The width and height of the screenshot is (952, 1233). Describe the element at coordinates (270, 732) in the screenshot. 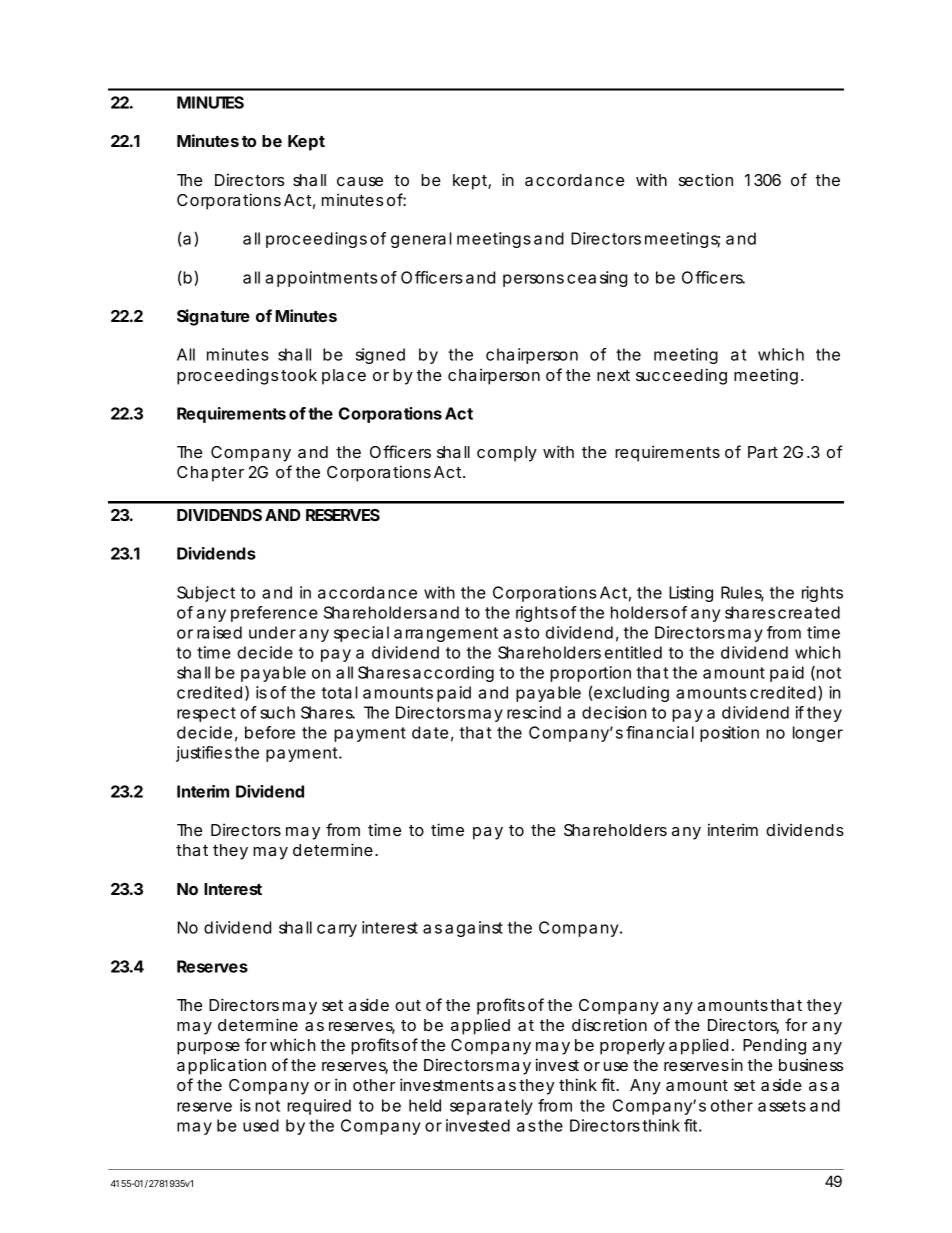

I see `before` at that location.
